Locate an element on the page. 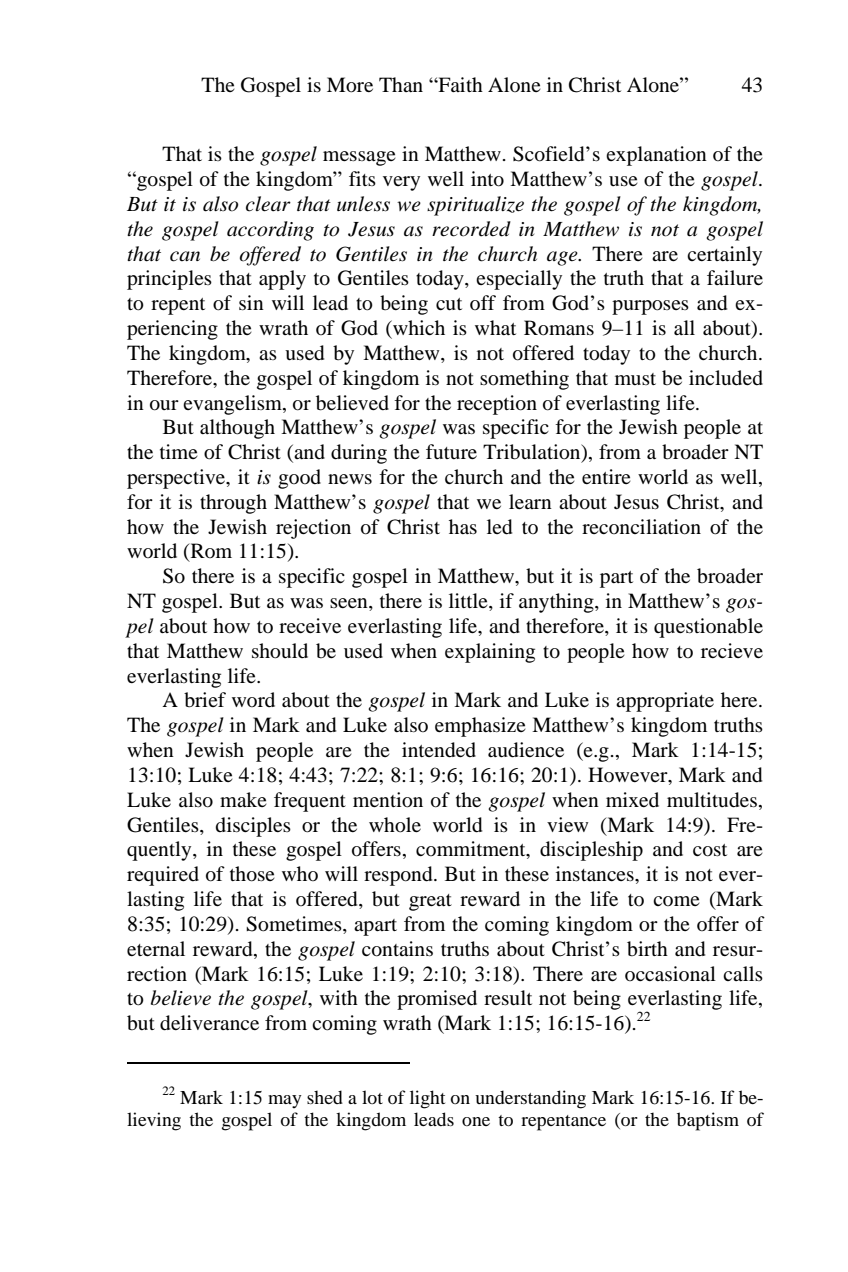 Image resolution: width=848 pixels, height=1272 pixels. explanation is located at coordinates (656, 156).
